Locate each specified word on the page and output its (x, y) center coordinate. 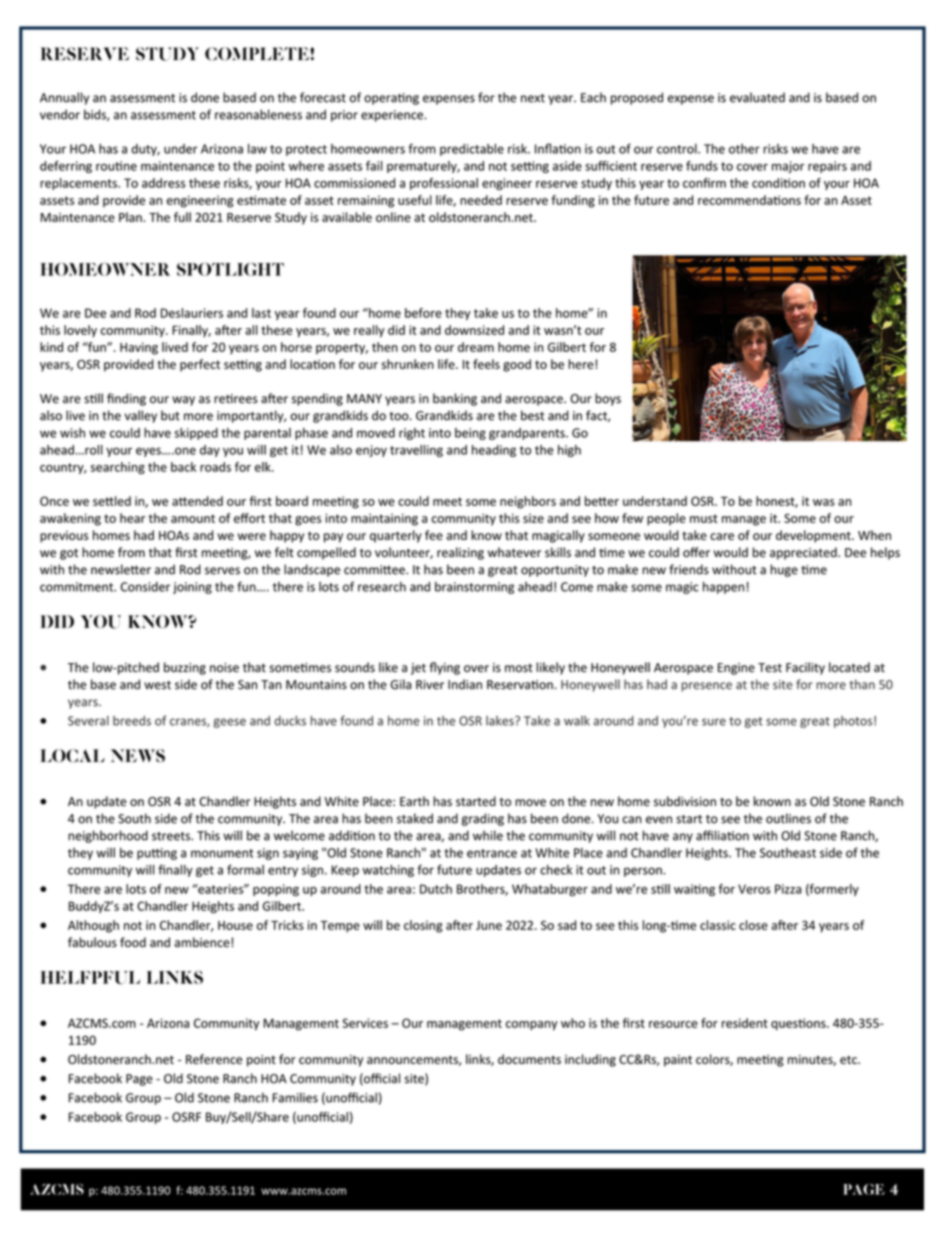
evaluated (757, 97)
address (164, 183)
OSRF (186, 1117)
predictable (472, 150)
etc (849, 1059)
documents (529, 1059)
